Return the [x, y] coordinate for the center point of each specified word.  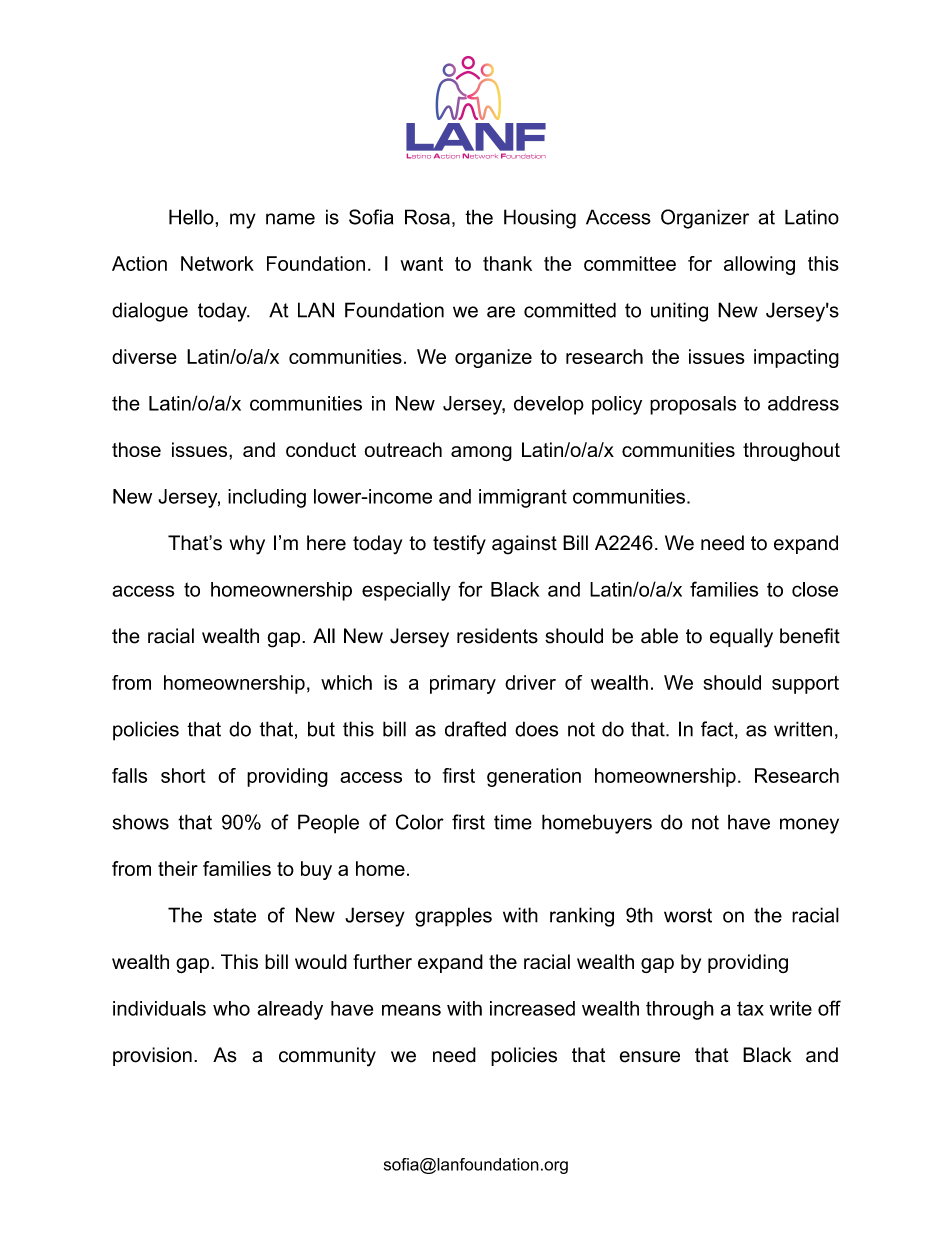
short [183, 775]
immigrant [523, 498]
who [231, 1008]
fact [718, 730]
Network [217, 263]
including [267, 498]
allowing [759, 265]
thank [507, 263]
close [815, 589]
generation [534, 777]
